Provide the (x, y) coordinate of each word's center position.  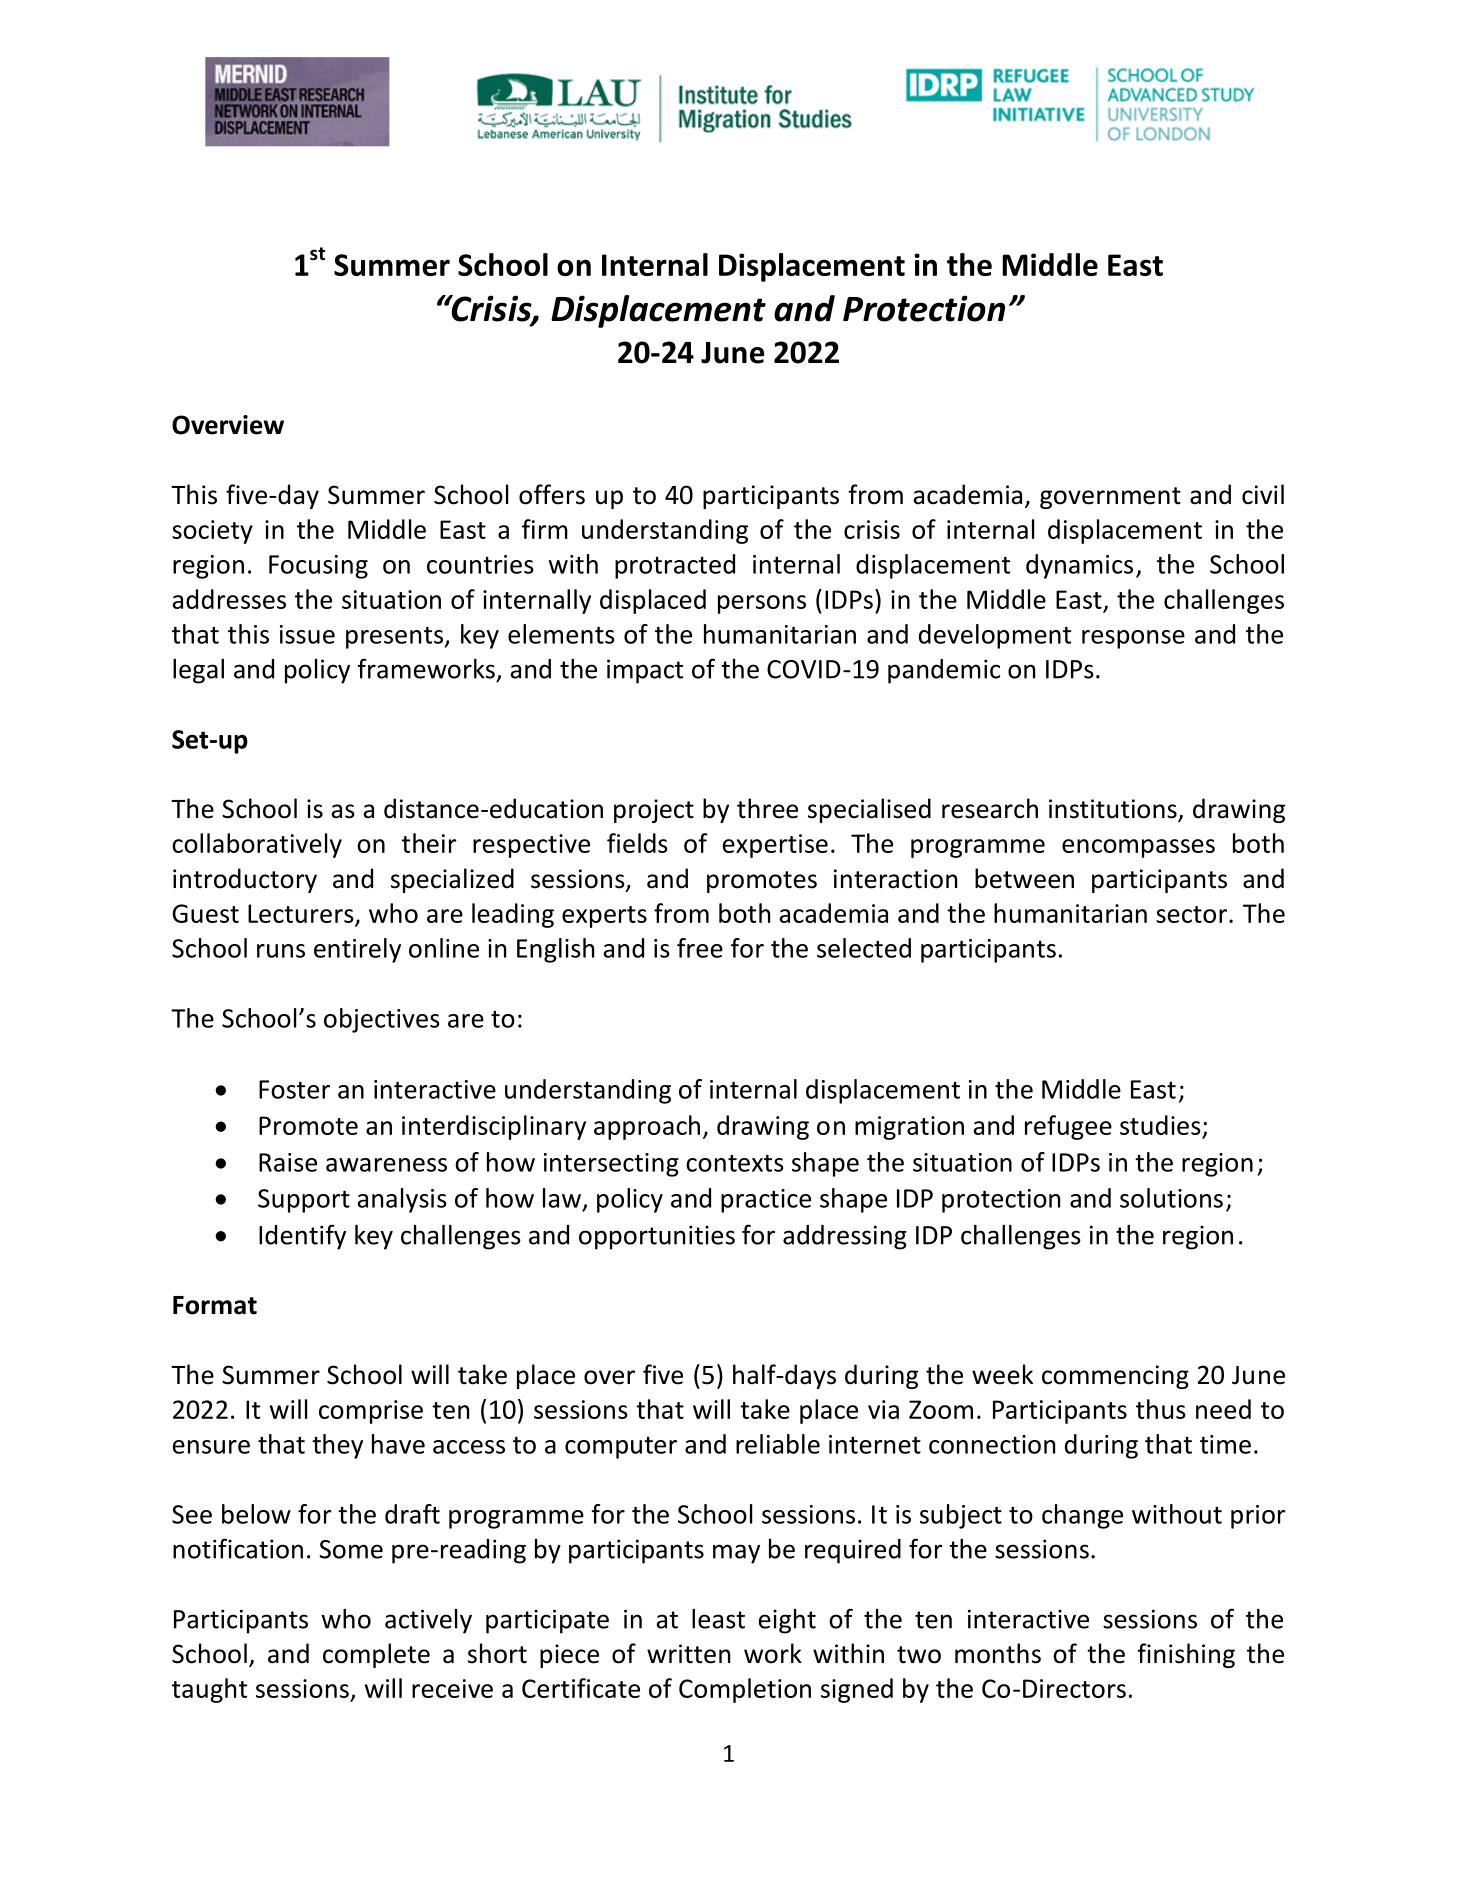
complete (376, 1655)
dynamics (1079, 566)
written (688, 1654)
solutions (1171, 1198)
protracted (675, 566)
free (700, 948)
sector (1191, 914)
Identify (302, 1237)
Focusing (318, 567)
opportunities (657, 1237)
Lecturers (302, 914)
